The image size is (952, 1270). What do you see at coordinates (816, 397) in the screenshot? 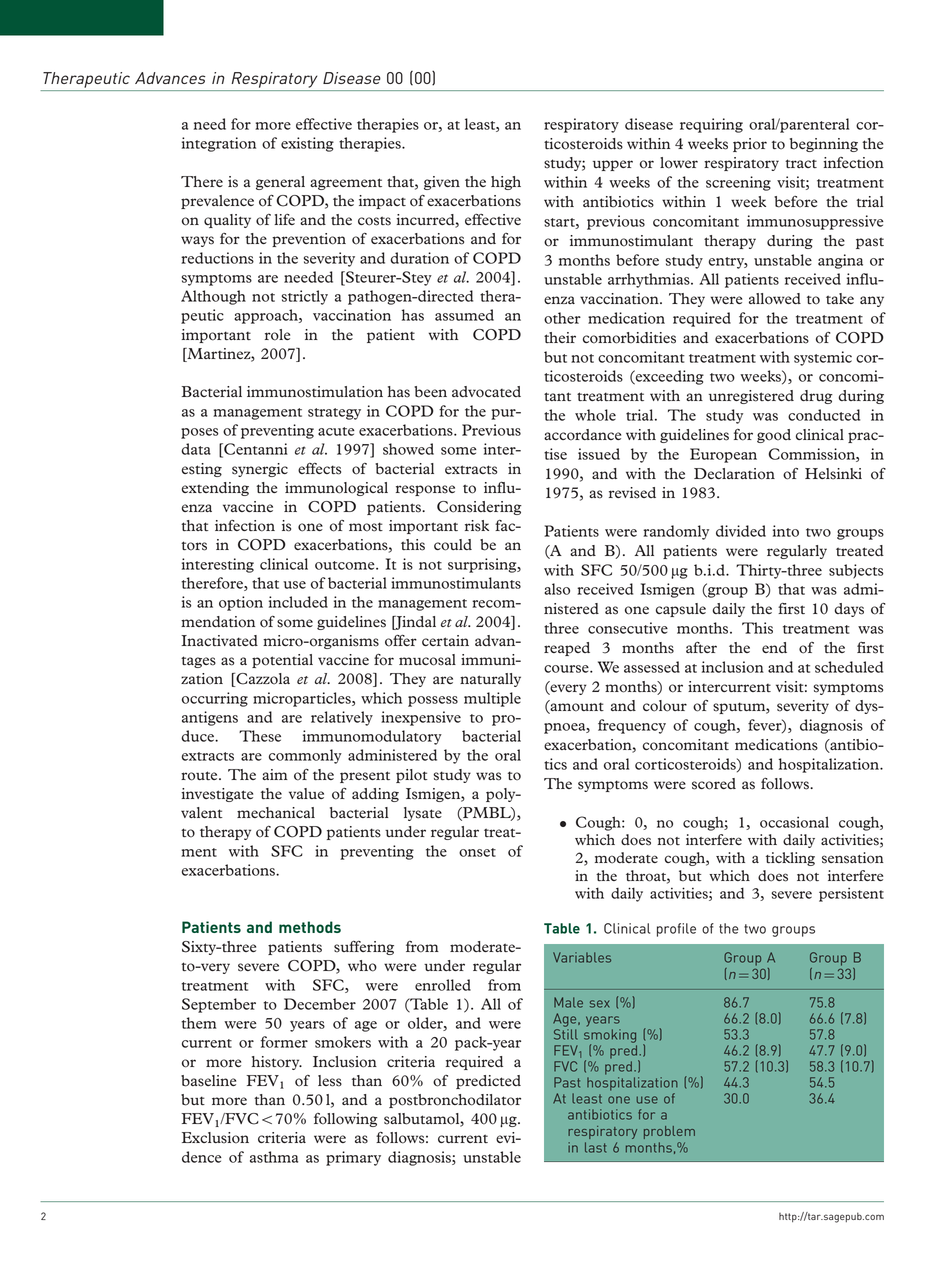
I see `drug` at bounding box center [816, 397].
